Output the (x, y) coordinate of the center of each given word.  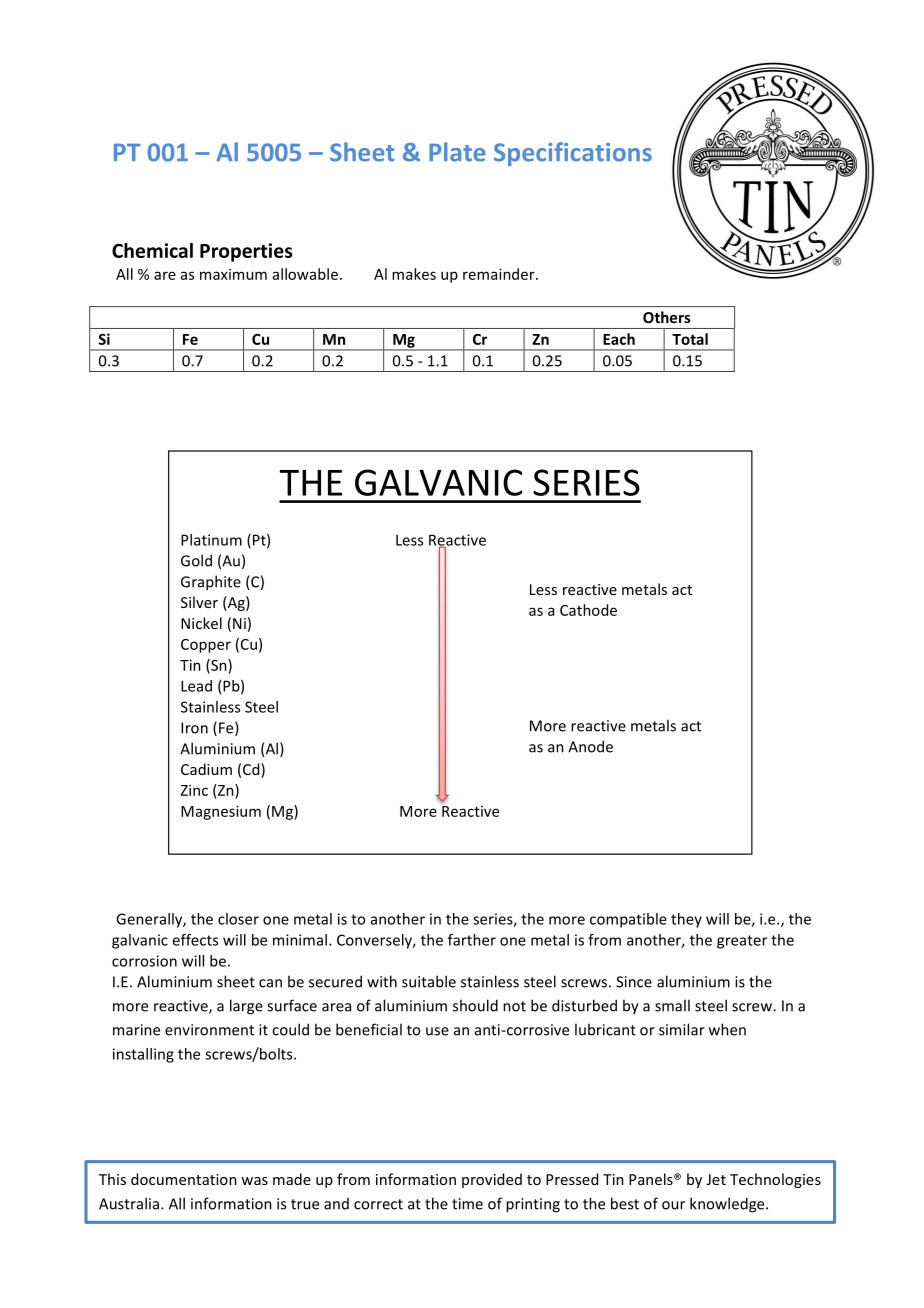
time (467, 1204)
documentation (184, 1179)
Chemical (152, 250)
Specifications (573, 154)
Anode (590, 746)
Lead (196, 686)
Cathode (588, 610)
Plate (457, 152)
